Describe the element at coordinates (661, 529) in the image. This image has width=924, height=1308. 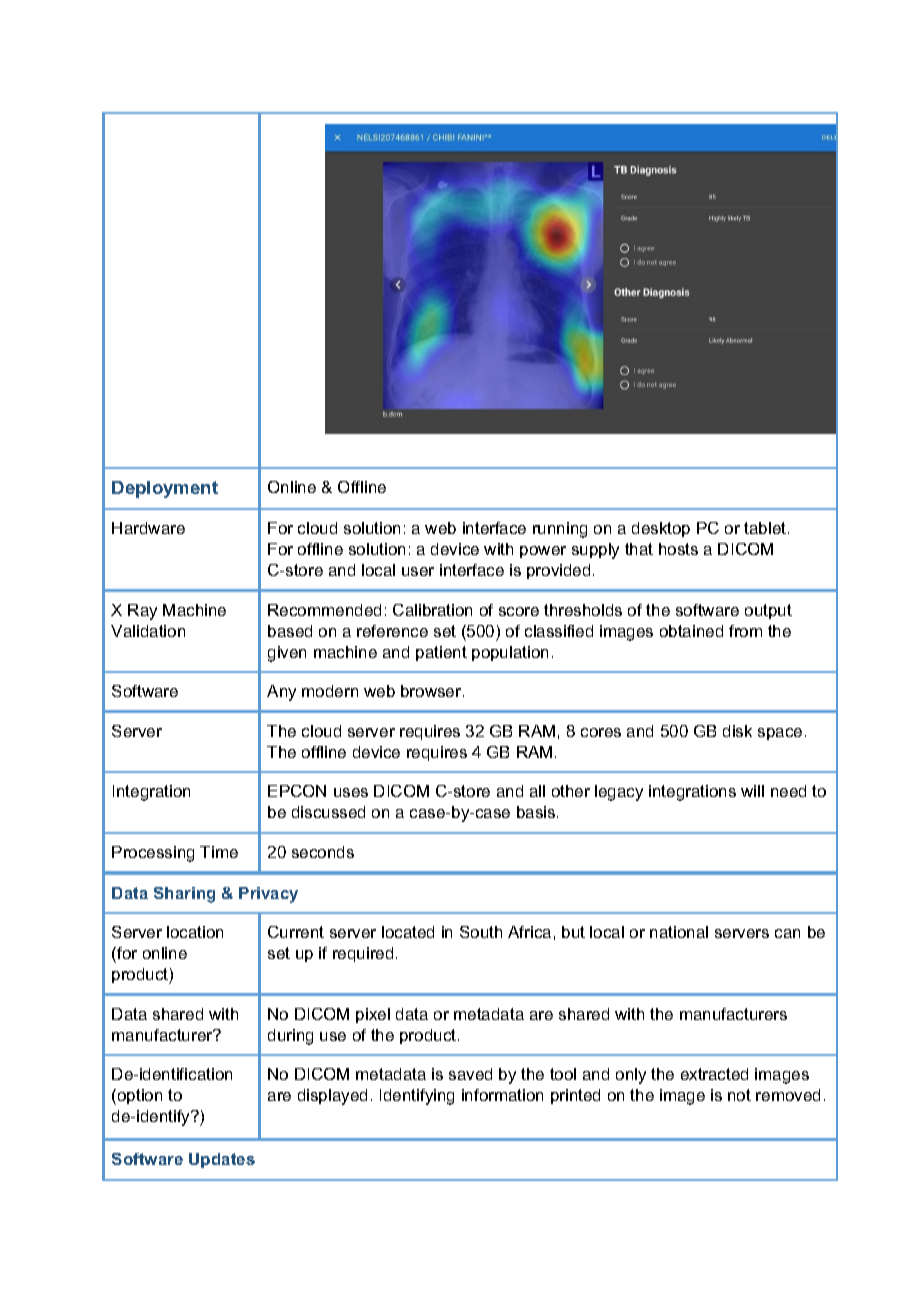
I see `desktop` at that location.
